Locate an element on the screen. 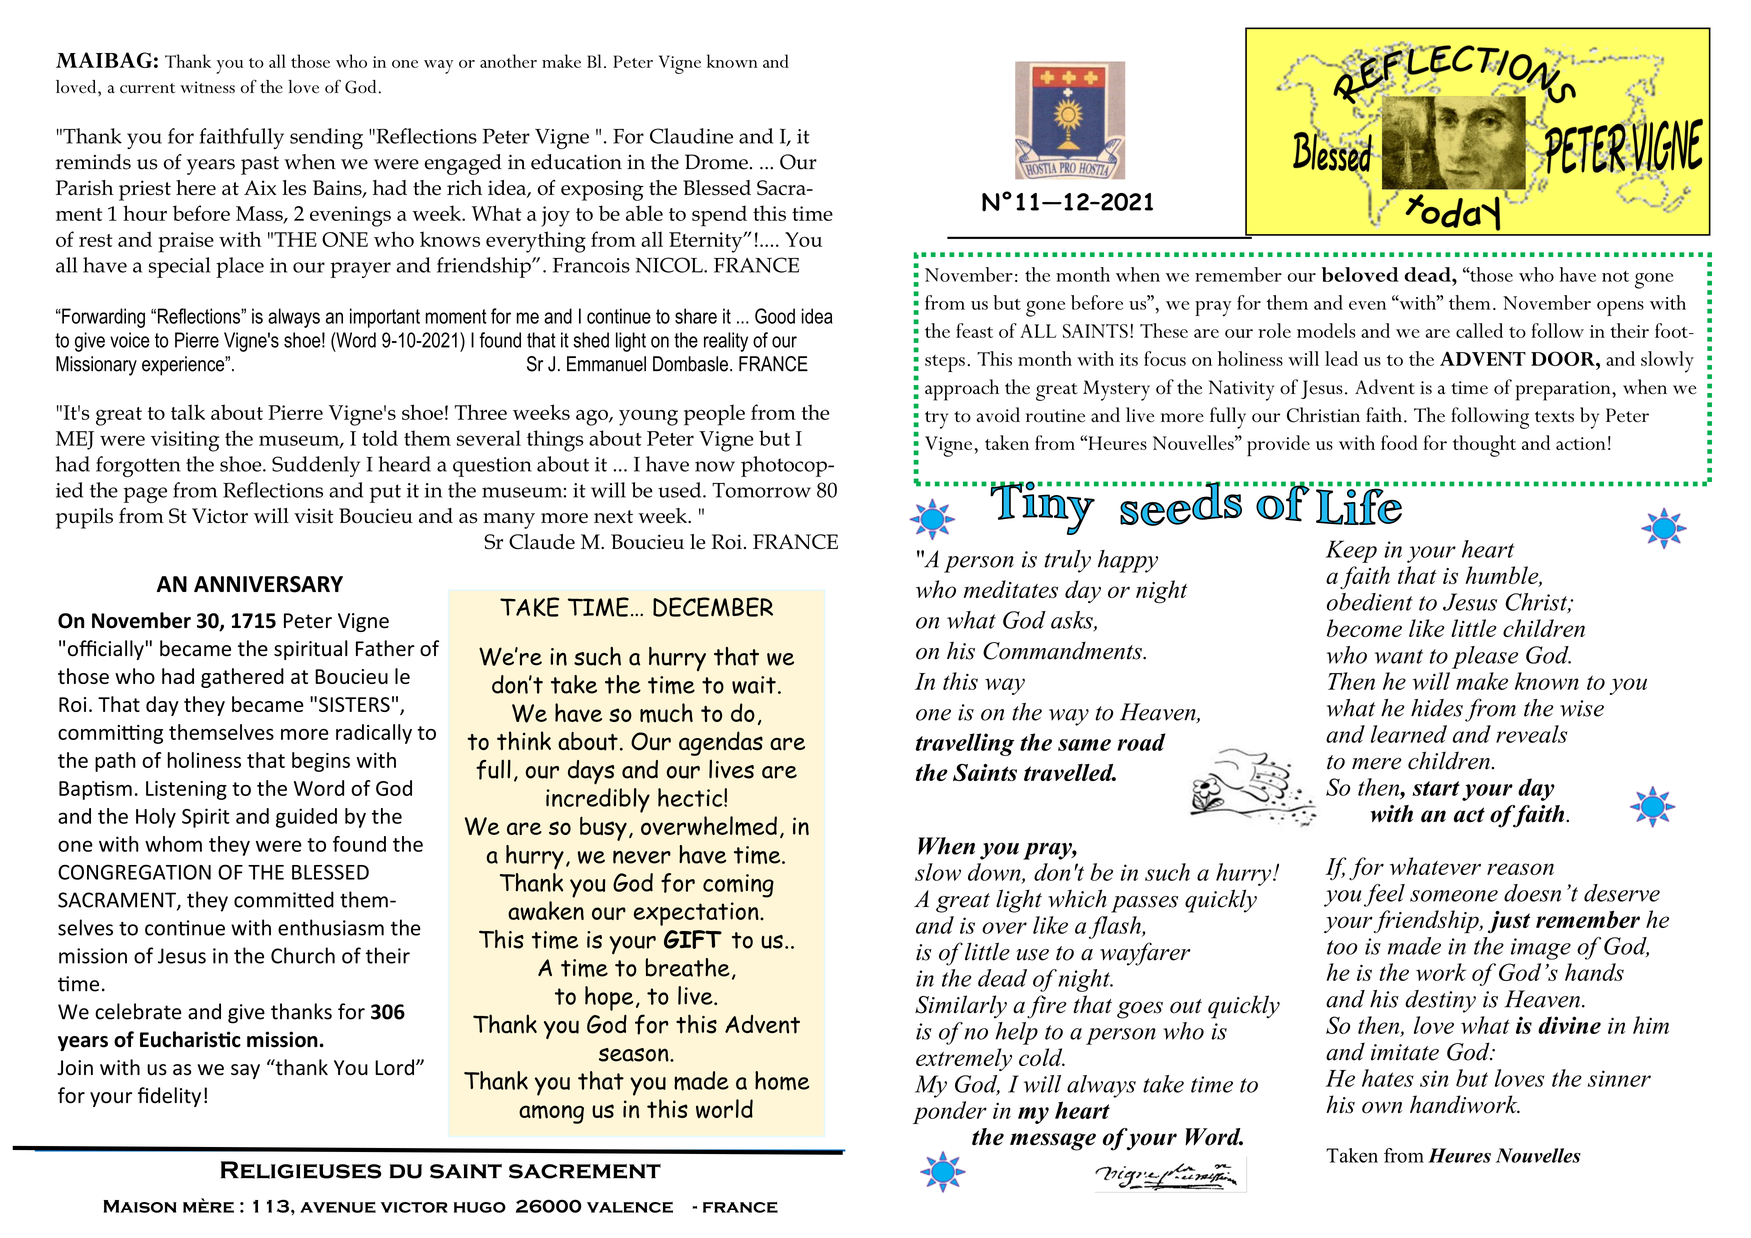  ponder is located at coordinates (950, 1112).
